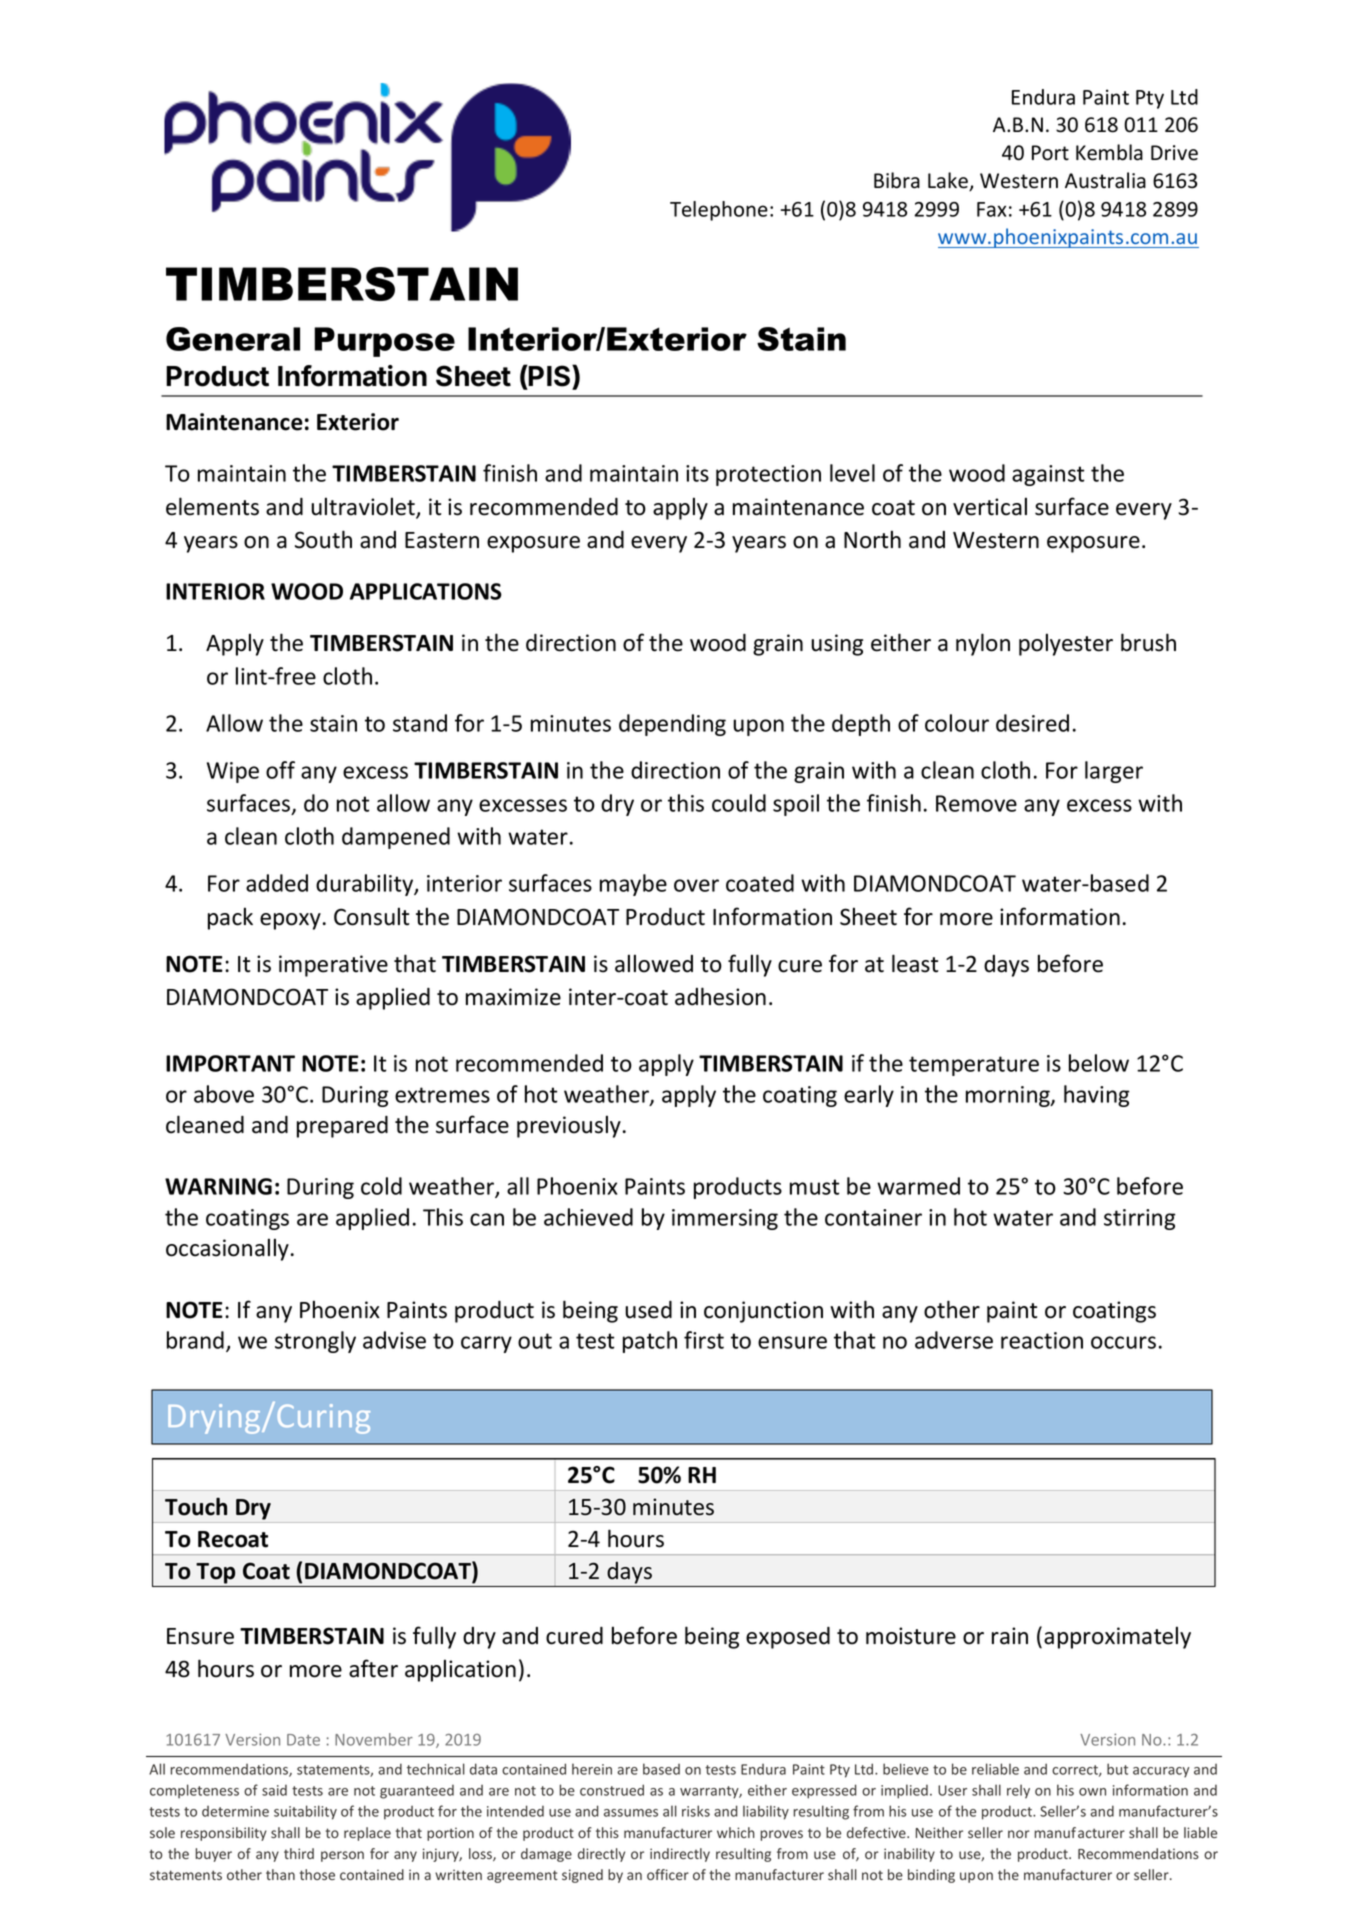 The image size is (1364, 1930). I want to click on risks, so click(696, 1811).
